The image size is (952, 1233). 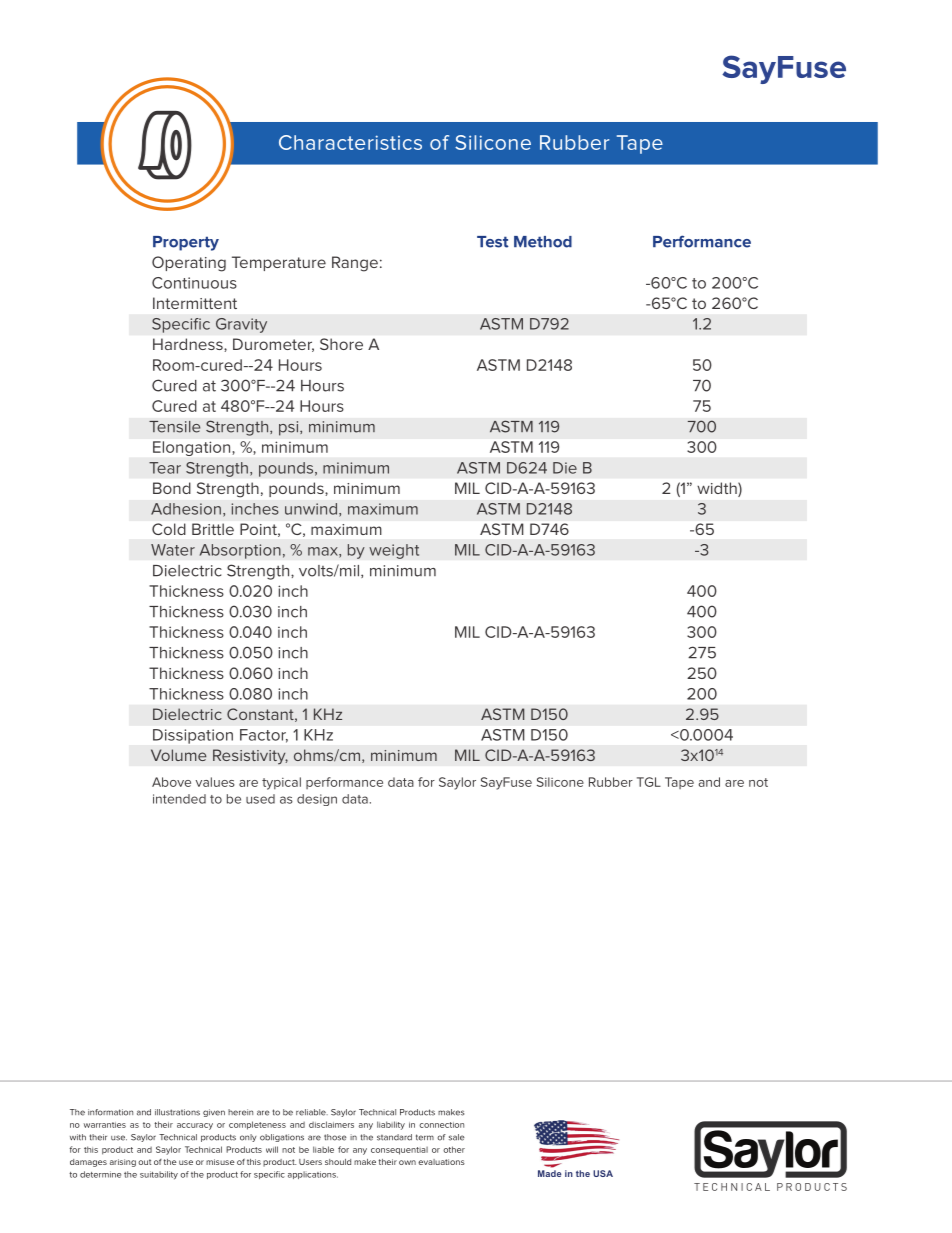 What do you see at coordinates (649, 782) in the image?
I see `TGL` at bounding box center [649, 782].
